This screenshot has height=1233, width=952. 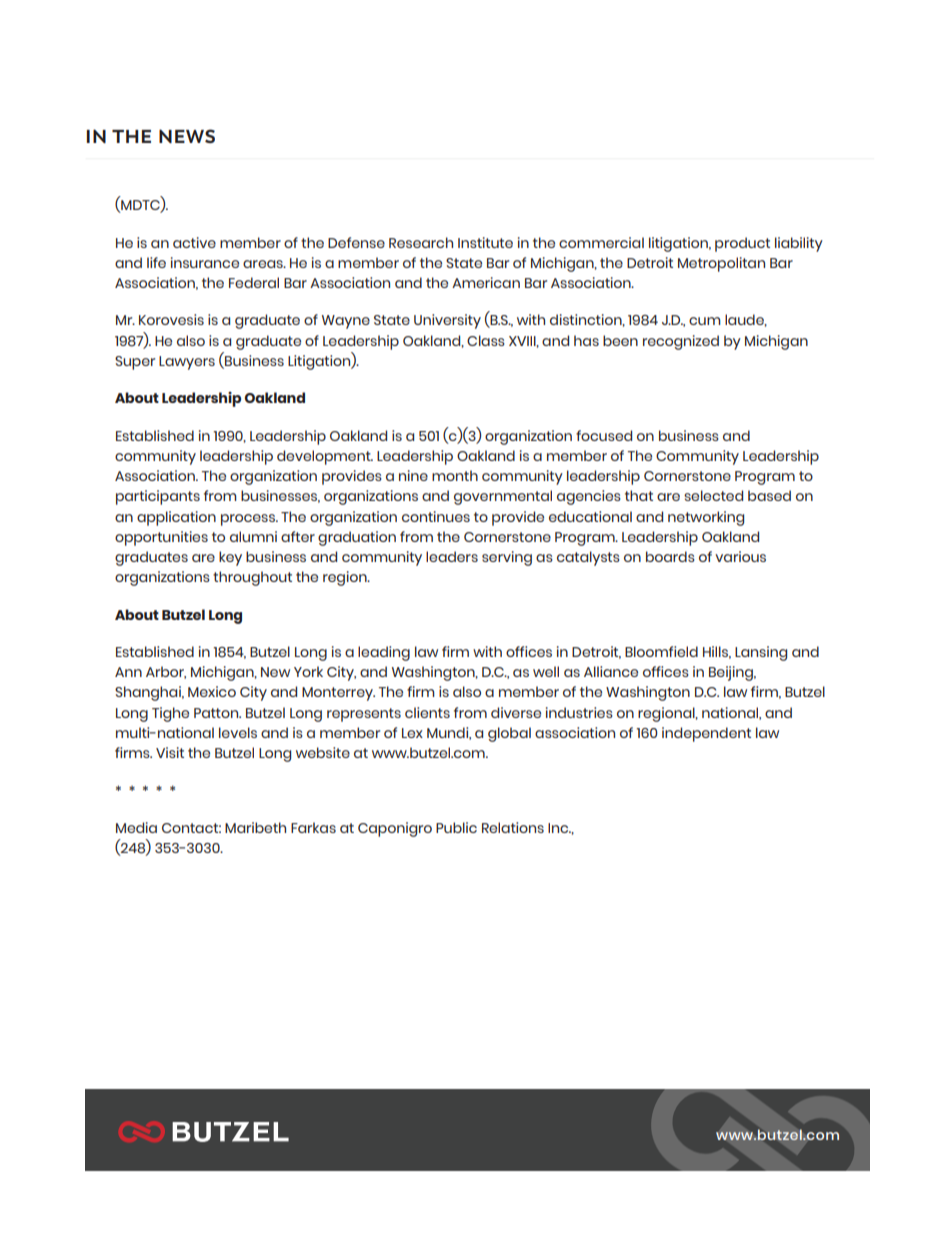 What do you see at coordinates (485, 242) in the screenshot?
I see `Institute` at bounding box center [485, 242].
